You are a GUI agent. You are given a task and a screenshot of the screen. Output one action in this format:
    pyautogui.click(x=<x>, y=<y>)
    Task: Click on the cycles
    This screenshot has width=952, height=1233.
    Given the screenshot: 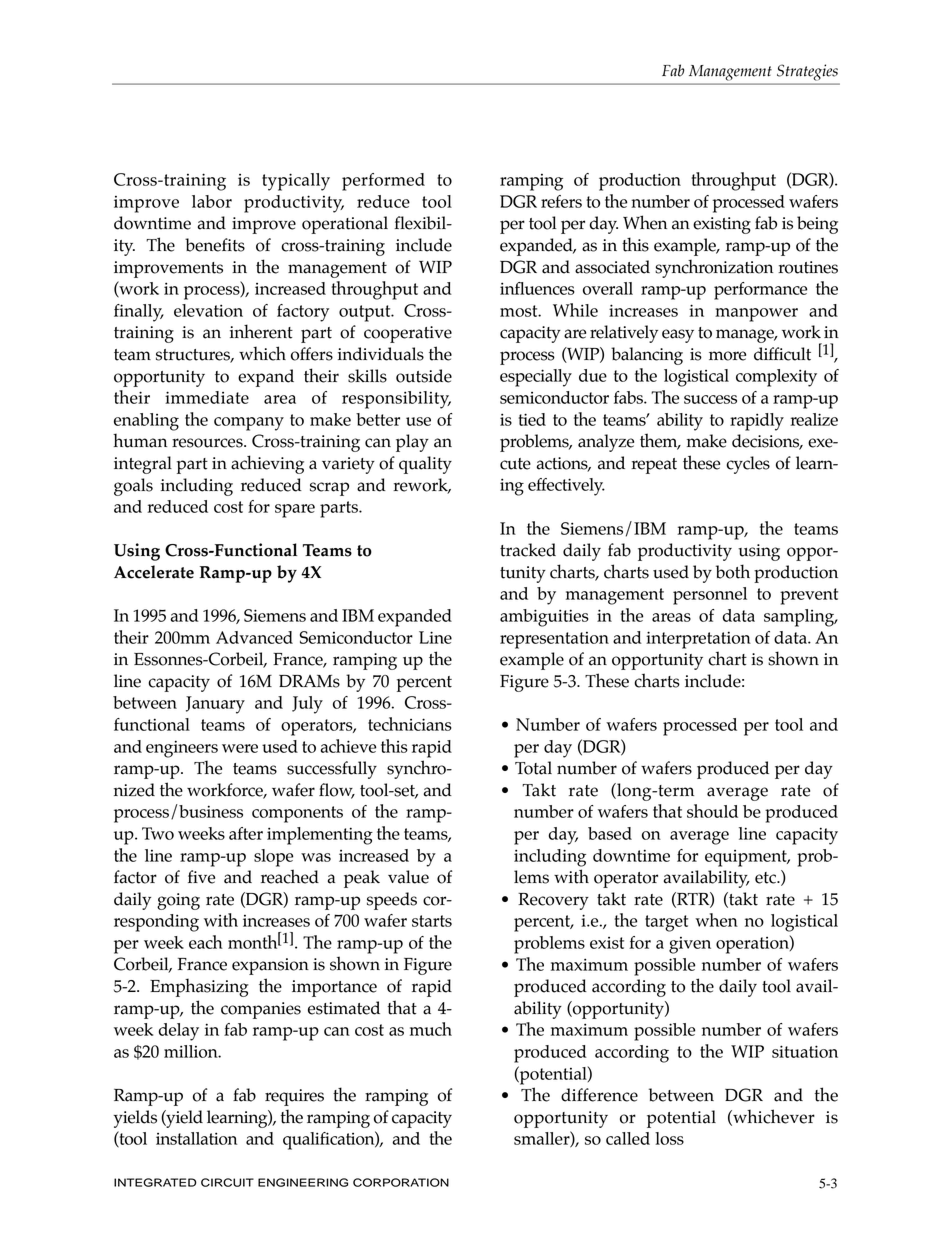 What is the action you would take?
    pyautogui.click(x=748, y=465)
